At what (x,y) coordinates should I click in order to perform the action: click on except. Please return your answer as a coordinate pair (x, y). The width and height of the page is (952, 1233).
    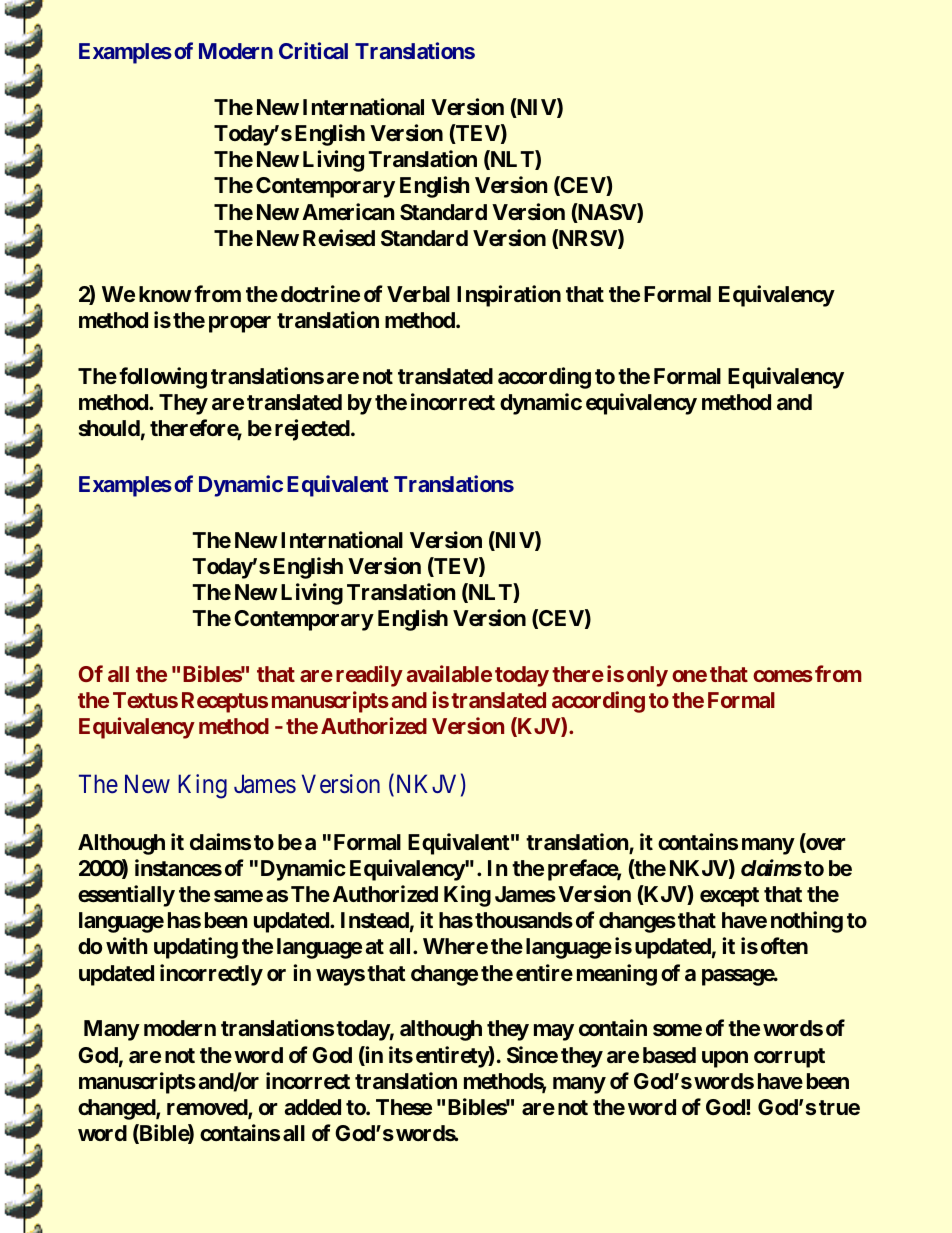
    Looking at the image, I should click on (729, 897).
